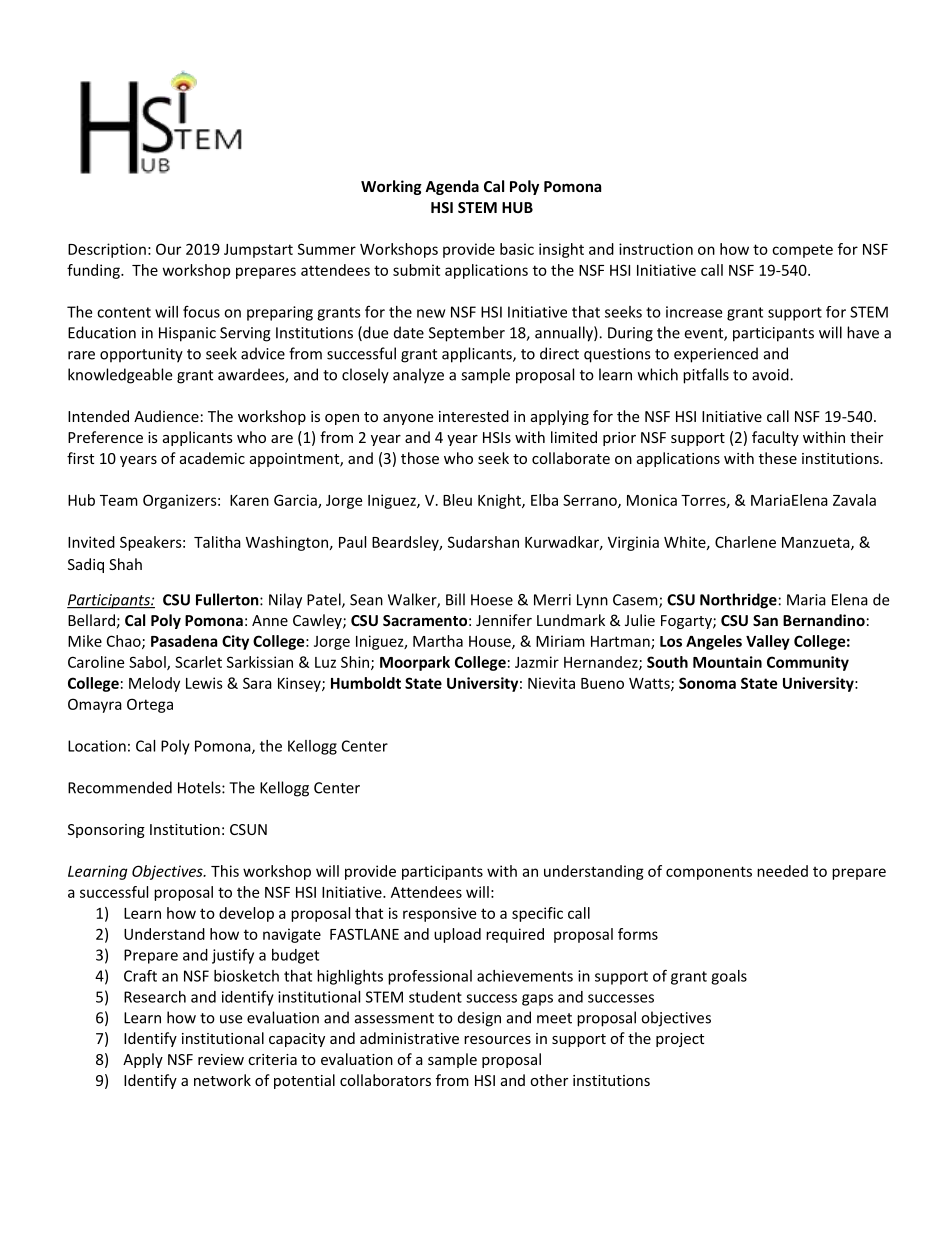  What do you see at coordinates (455, 599) in the screenshot?
I see `Bill` at bounding box center [455, 599].
